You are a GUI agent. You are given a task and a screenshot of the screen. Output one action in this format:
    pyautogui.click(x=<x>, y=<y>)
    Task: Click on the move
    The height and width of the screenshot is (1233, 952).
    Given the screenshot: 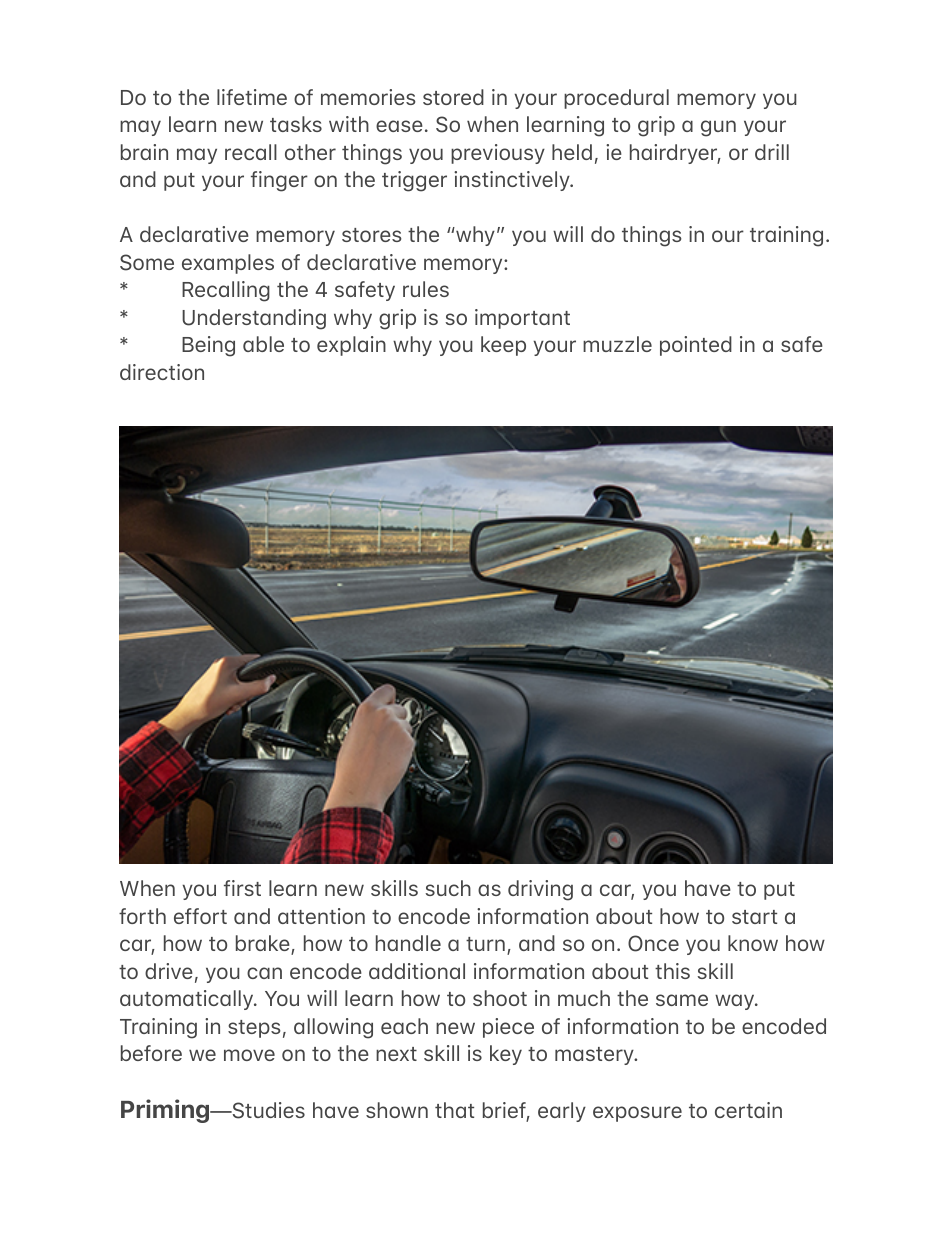 What is the action you would take?
    pyautogui.click(x=249, y=1055)
